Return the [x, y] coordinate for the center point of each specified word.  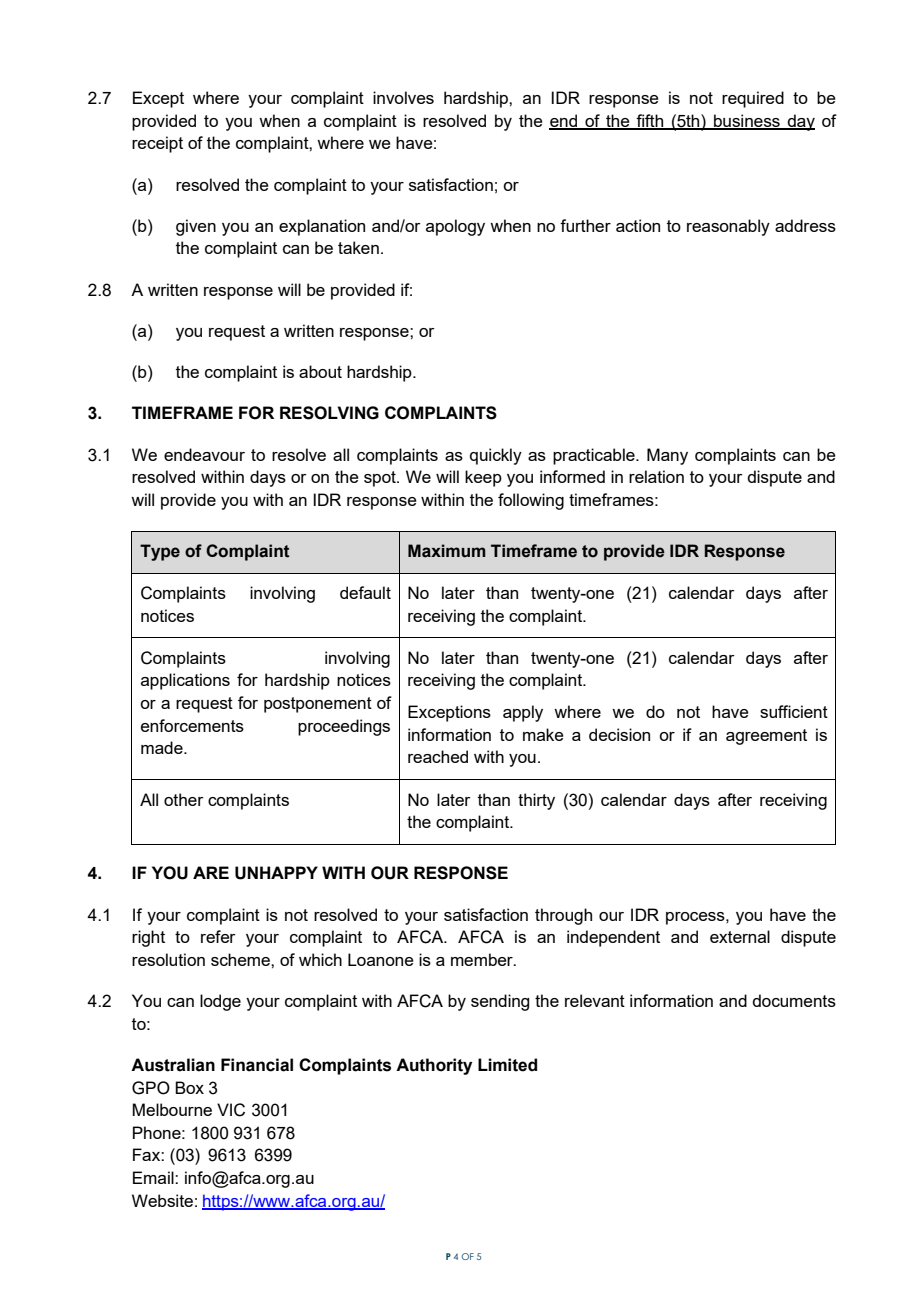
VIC [231, 1110]
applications [185, 681]
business [747, 121]
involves [403, 97]
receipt [157, 144]
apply [523, 713]
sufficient [794, 711]
